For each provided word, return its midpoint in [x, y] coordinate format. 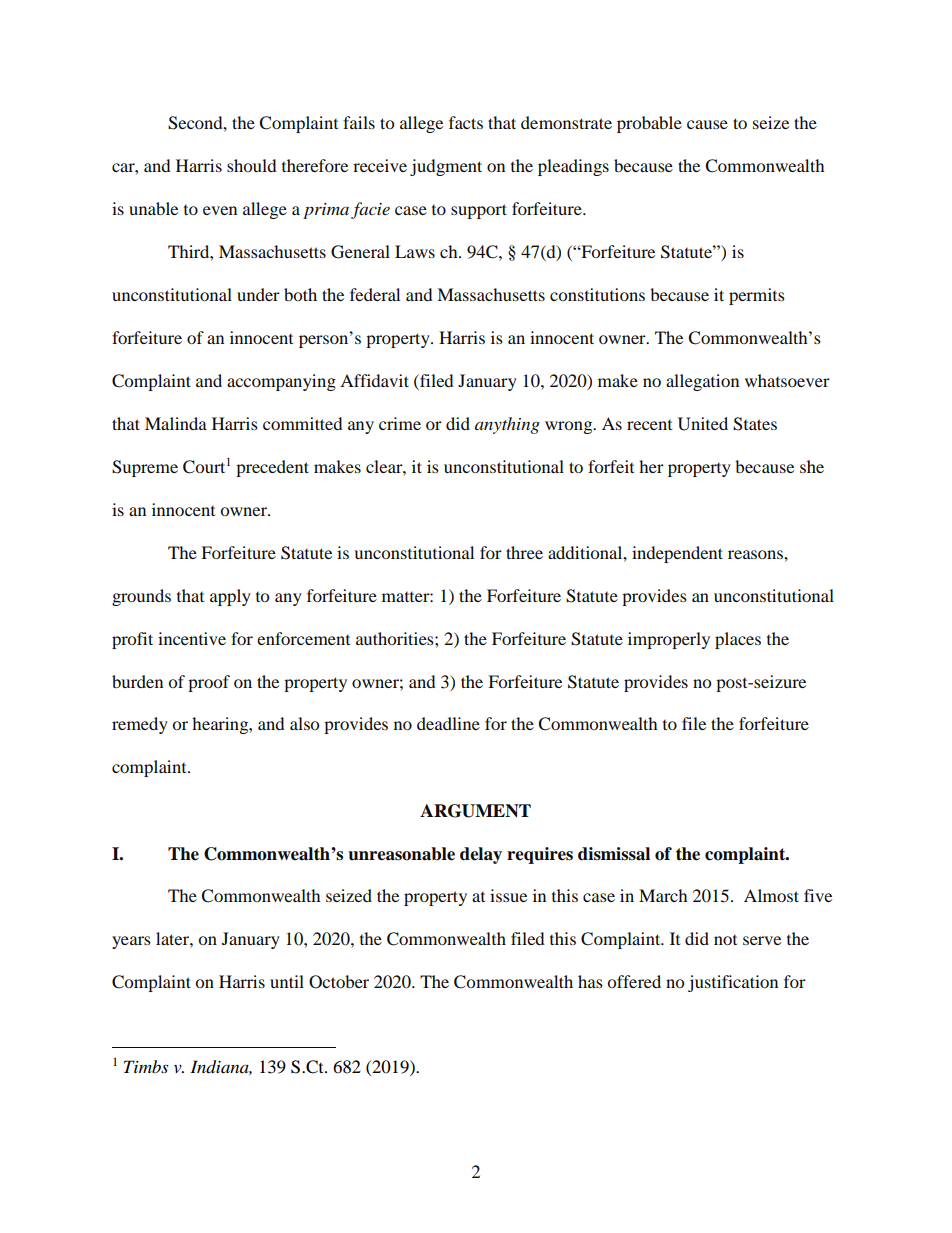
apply [230, 597]
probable [649, 124]
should [251, 165]
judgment [446, 167]
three [524, 552]
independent [677, 554]
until [287, 981]
